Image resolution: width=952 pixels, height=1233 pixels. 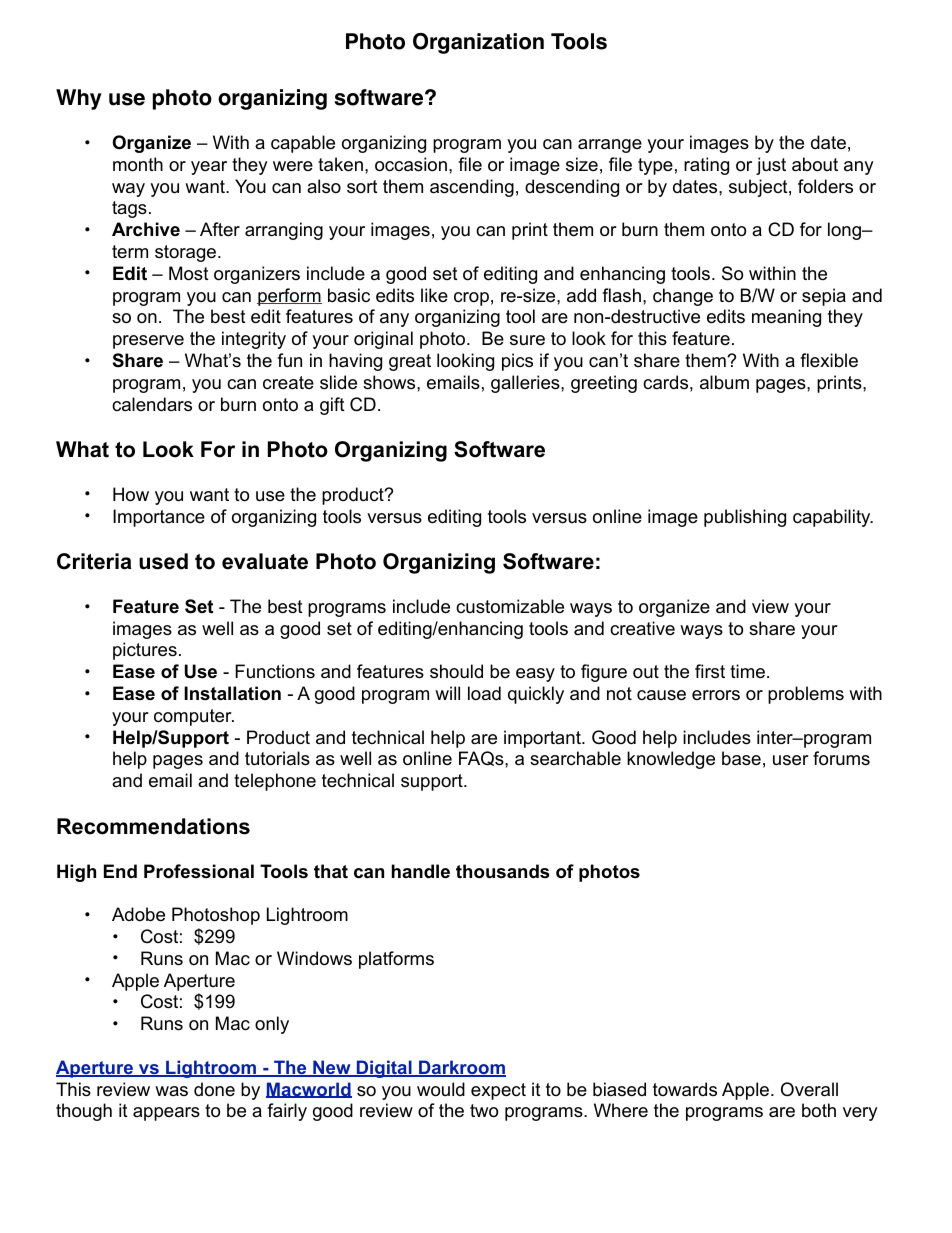 What do you see at coordinates (791, 760) in the screenshot?
I see `user` at bounding box center [791, 760].
